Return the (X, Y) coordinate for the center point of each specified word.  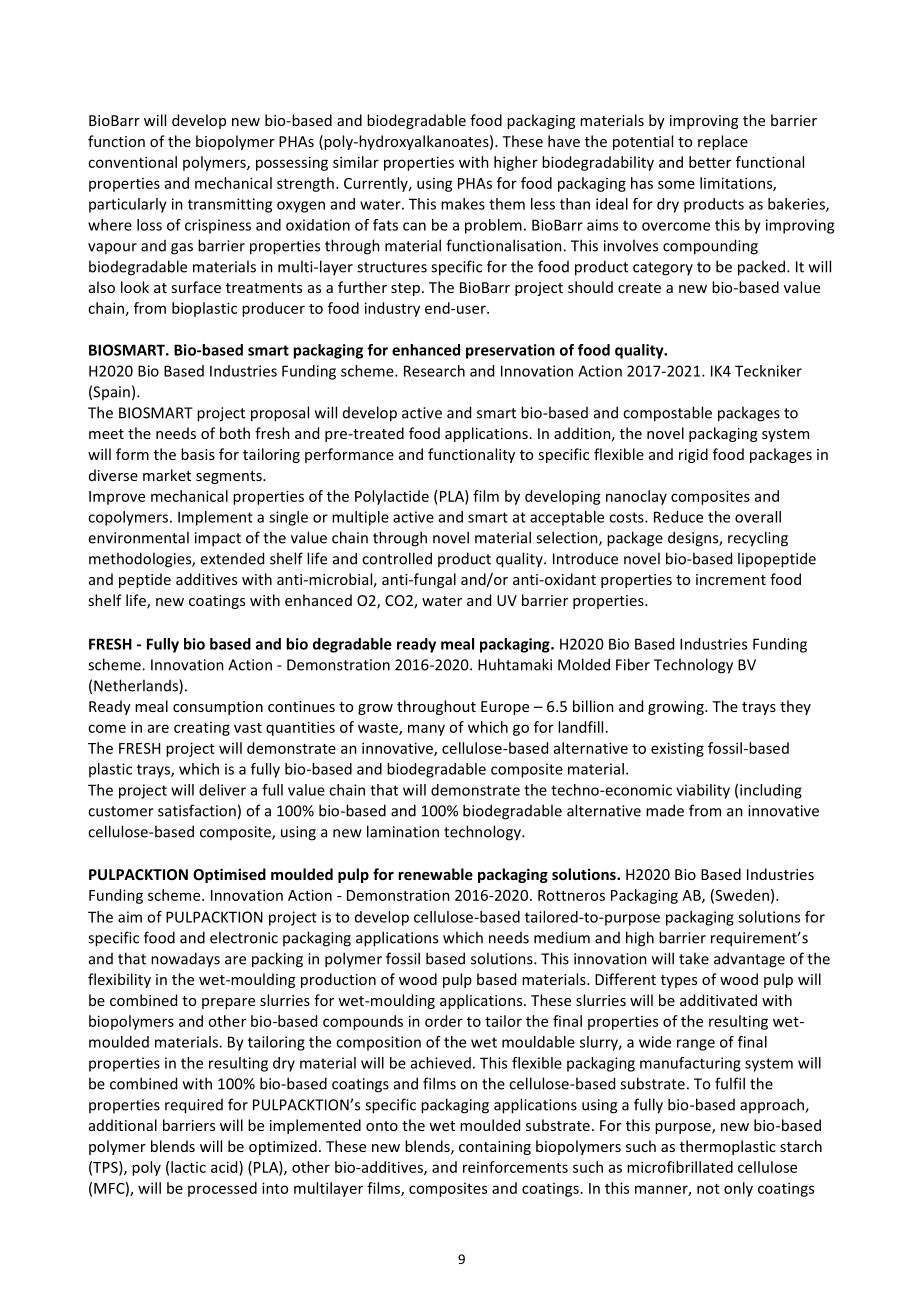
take (694, 958)
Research (434, 371)
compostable (667, 414)
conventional (132, 162)
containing (495, 1148)
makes (463, 204)
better (710, 162)
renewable (435, 874)
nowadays (185, 960)
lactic (188, 1167)
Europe (505, 708)
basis (198, 454)
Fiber (633, 664)
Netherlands (137, 686)
